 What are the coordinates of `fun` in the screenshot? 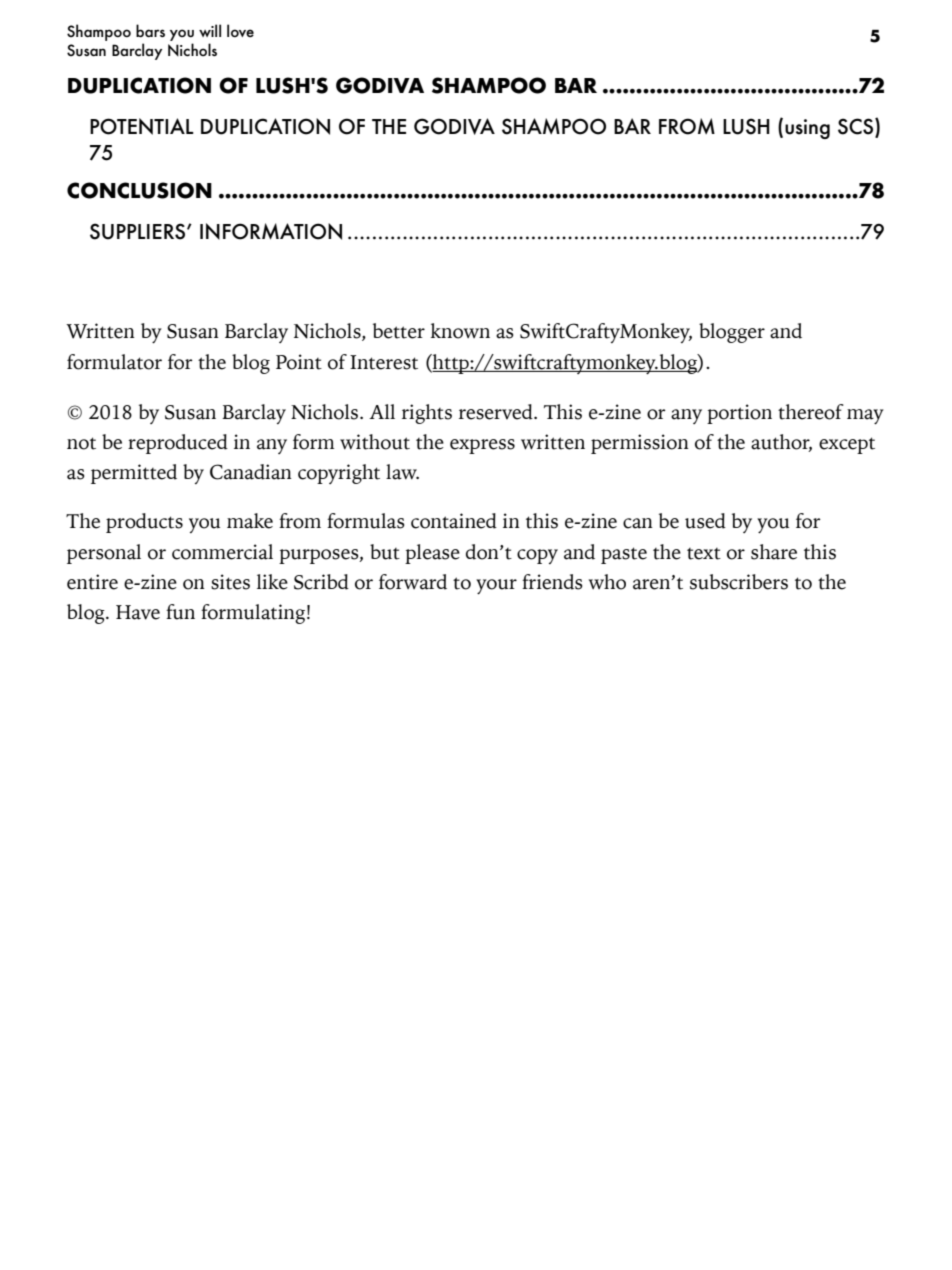 It's located at (180, 612).
